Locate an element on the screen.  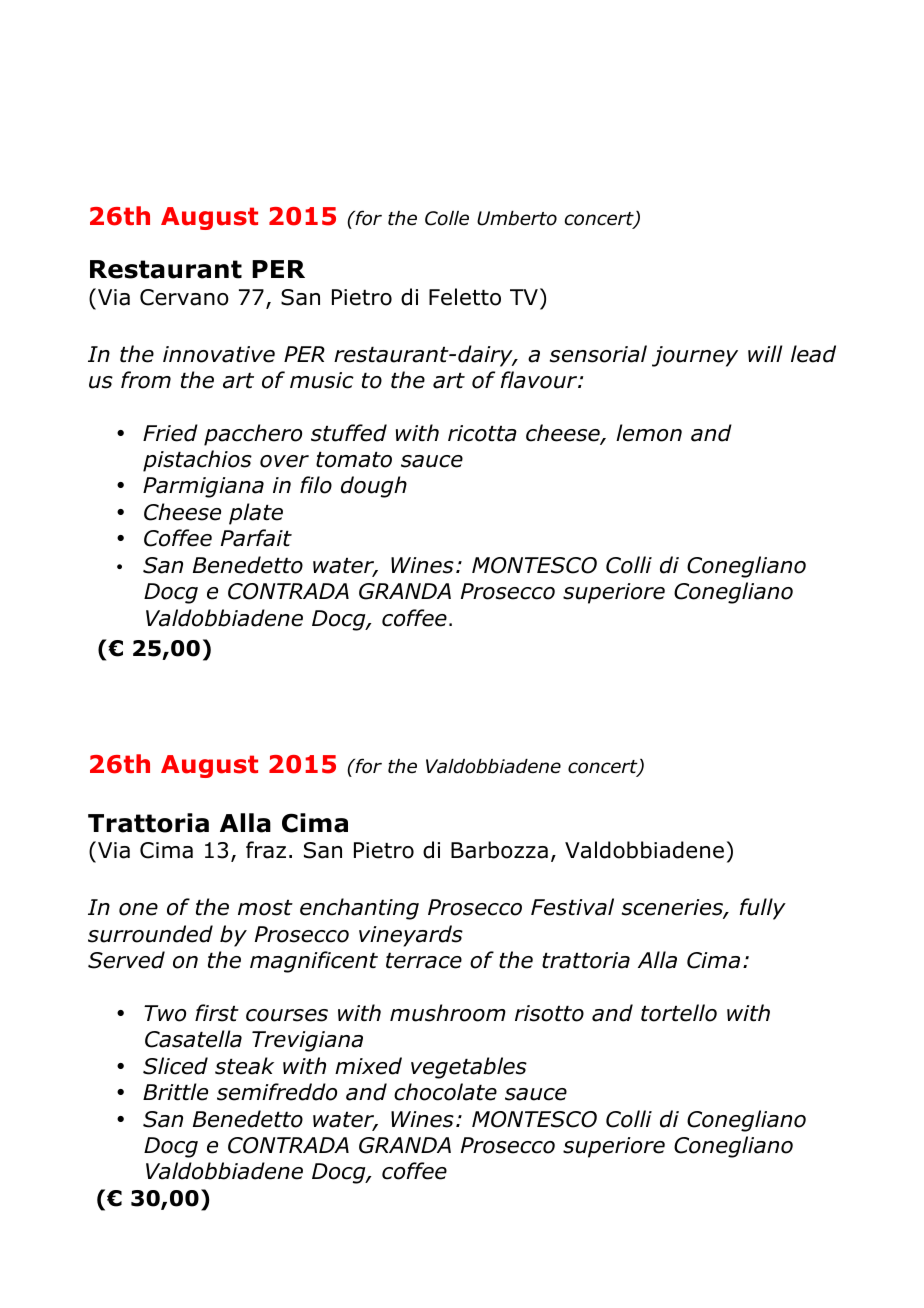
Sliced is located at coordinates (175, 1066).
